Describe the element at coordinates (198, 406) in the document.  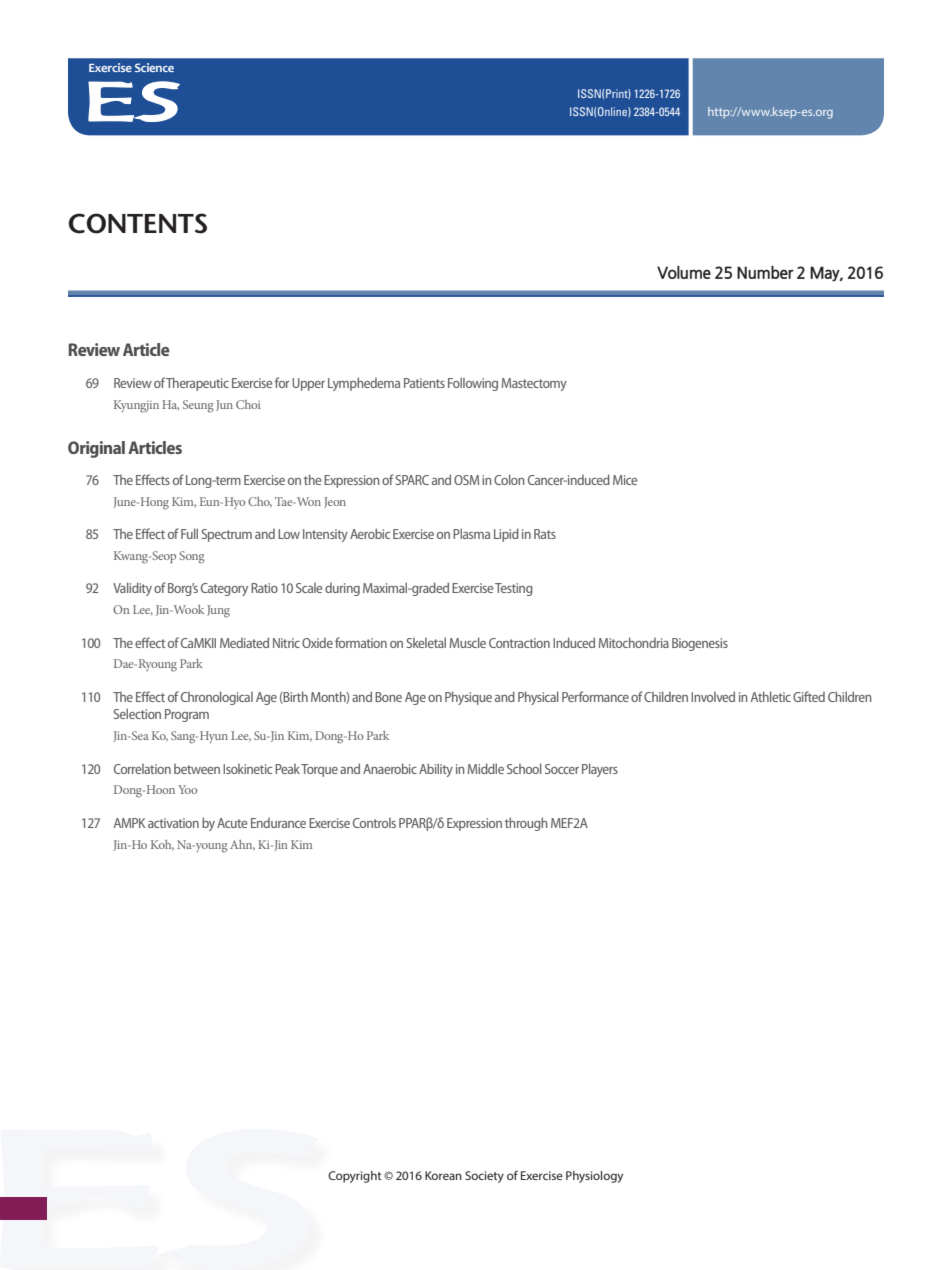
I see `Seung` at that location.
